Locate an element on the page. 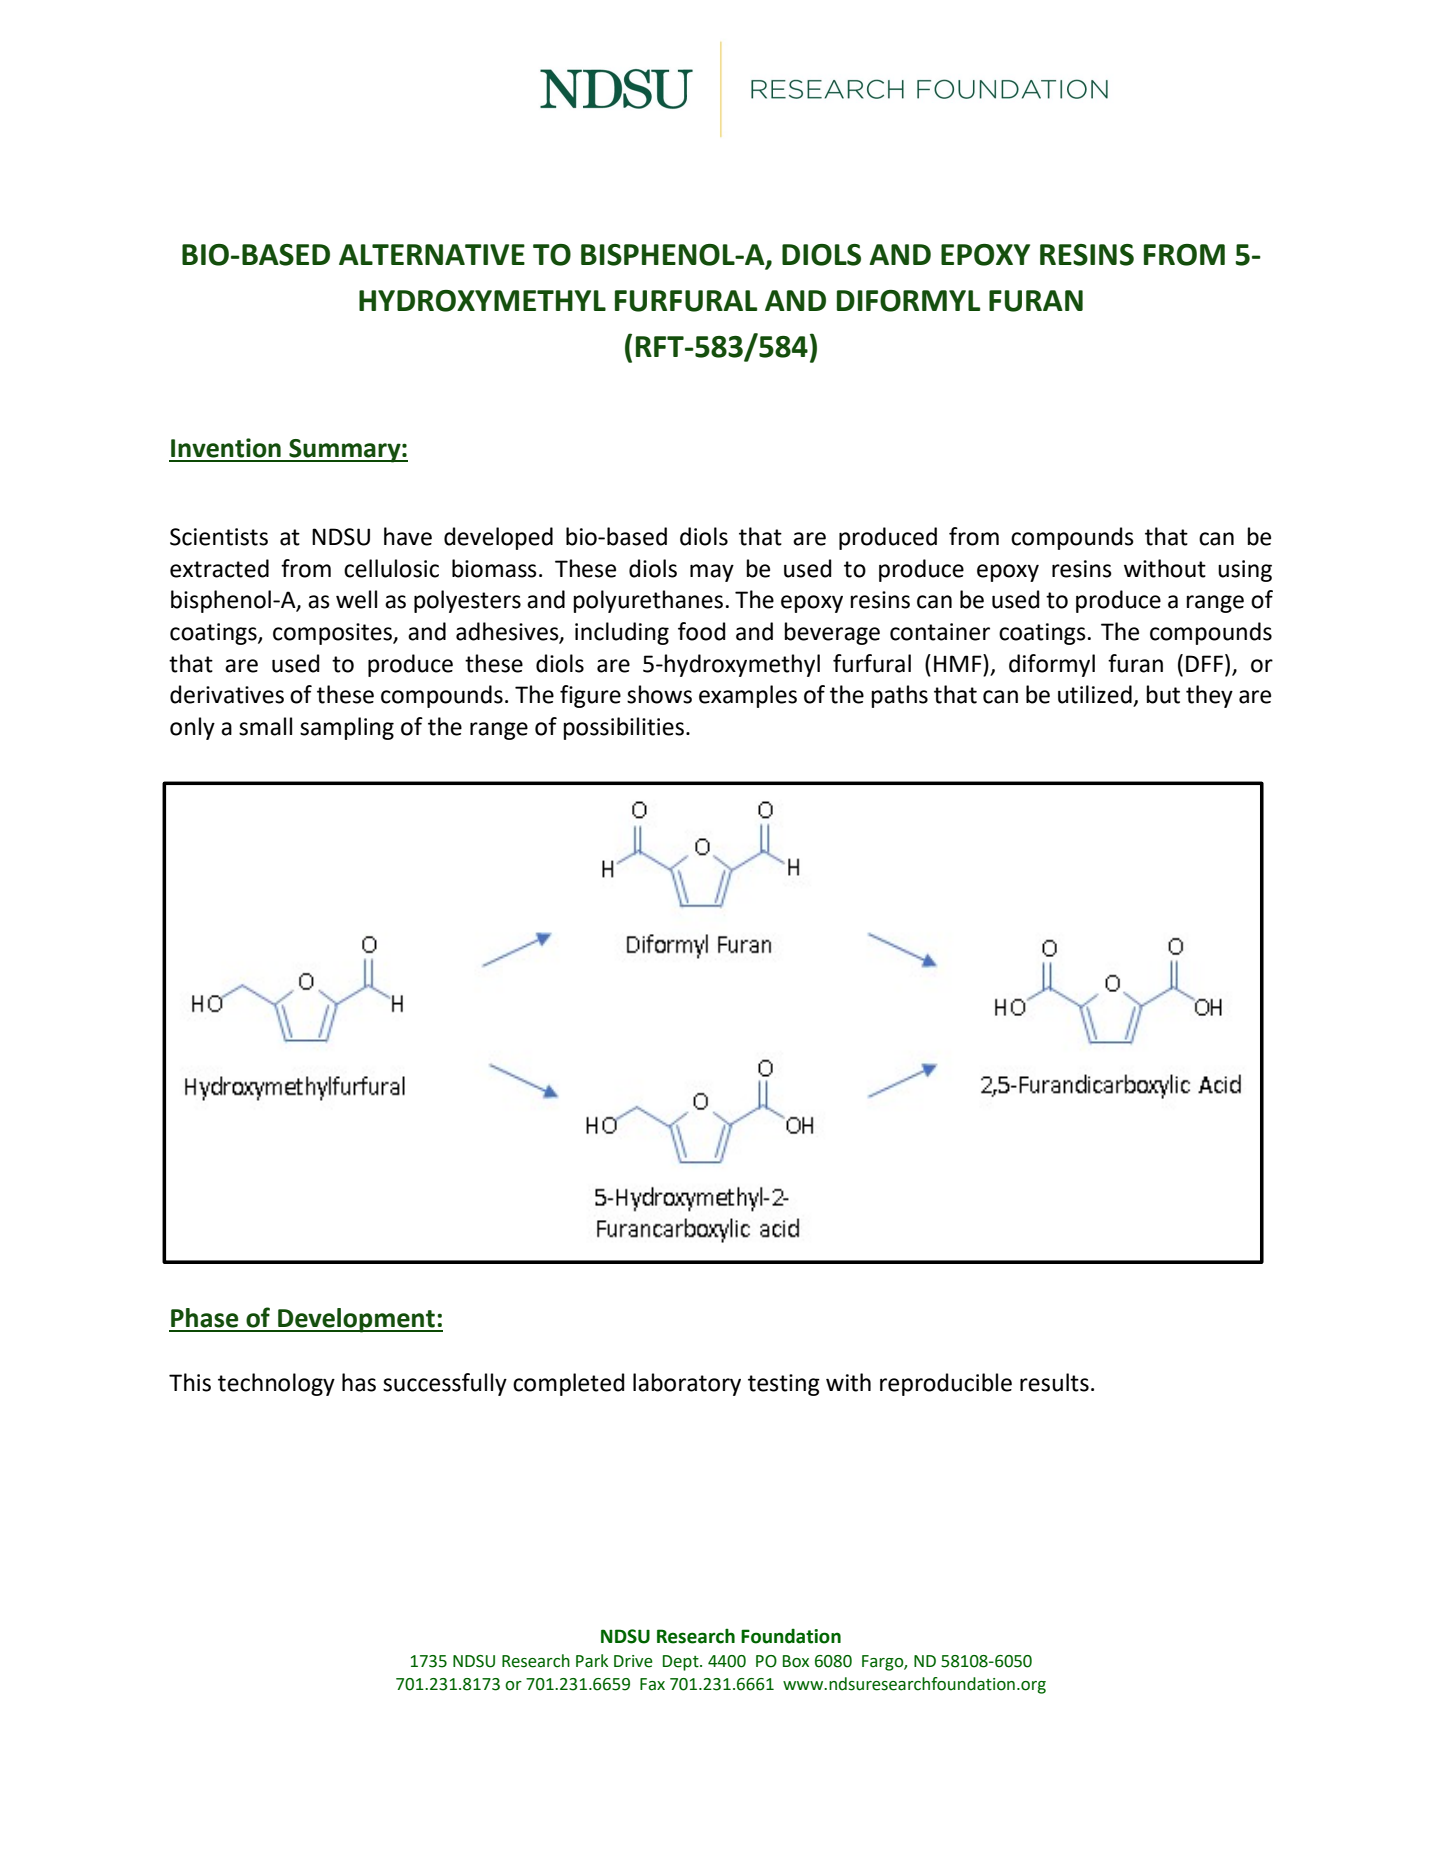 Image resolution: width=1442 pixels, height=1866 pixels. Development is located at coordinates (356, 1320).
